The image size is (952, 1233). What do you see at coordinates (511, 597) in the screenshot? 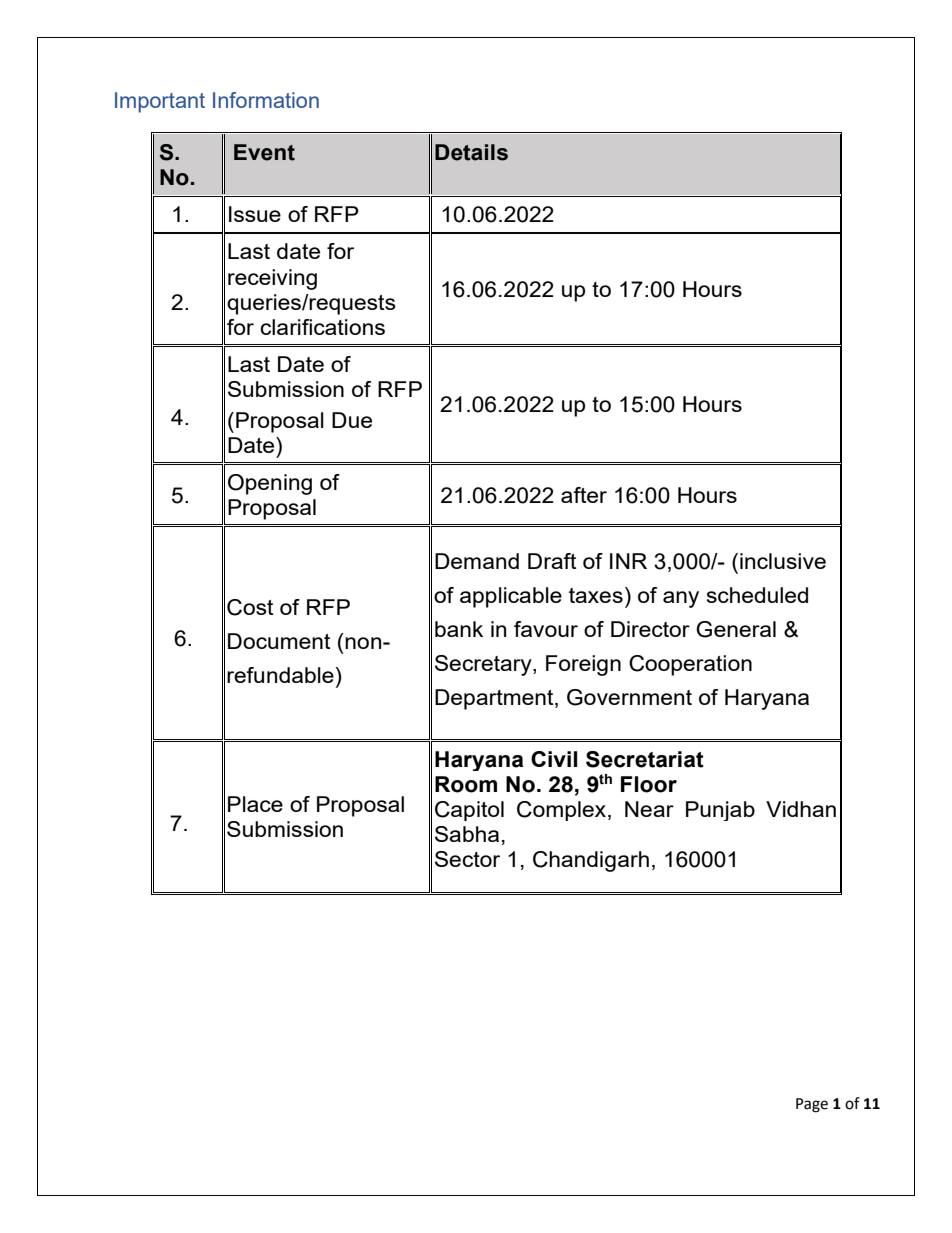
I see `applicable` at bounding box center [511, 597].
